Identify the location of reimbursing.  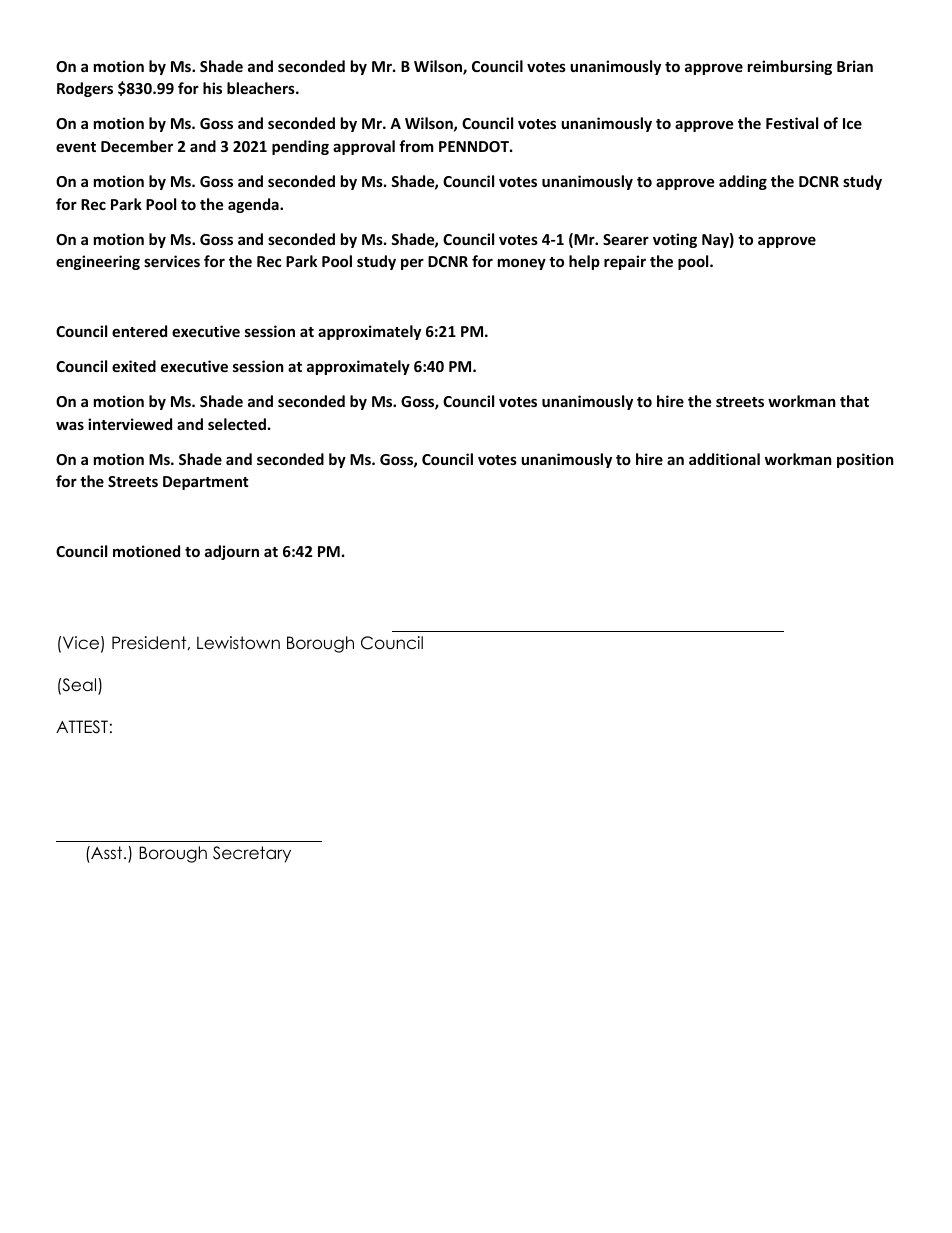
(790, 67).
